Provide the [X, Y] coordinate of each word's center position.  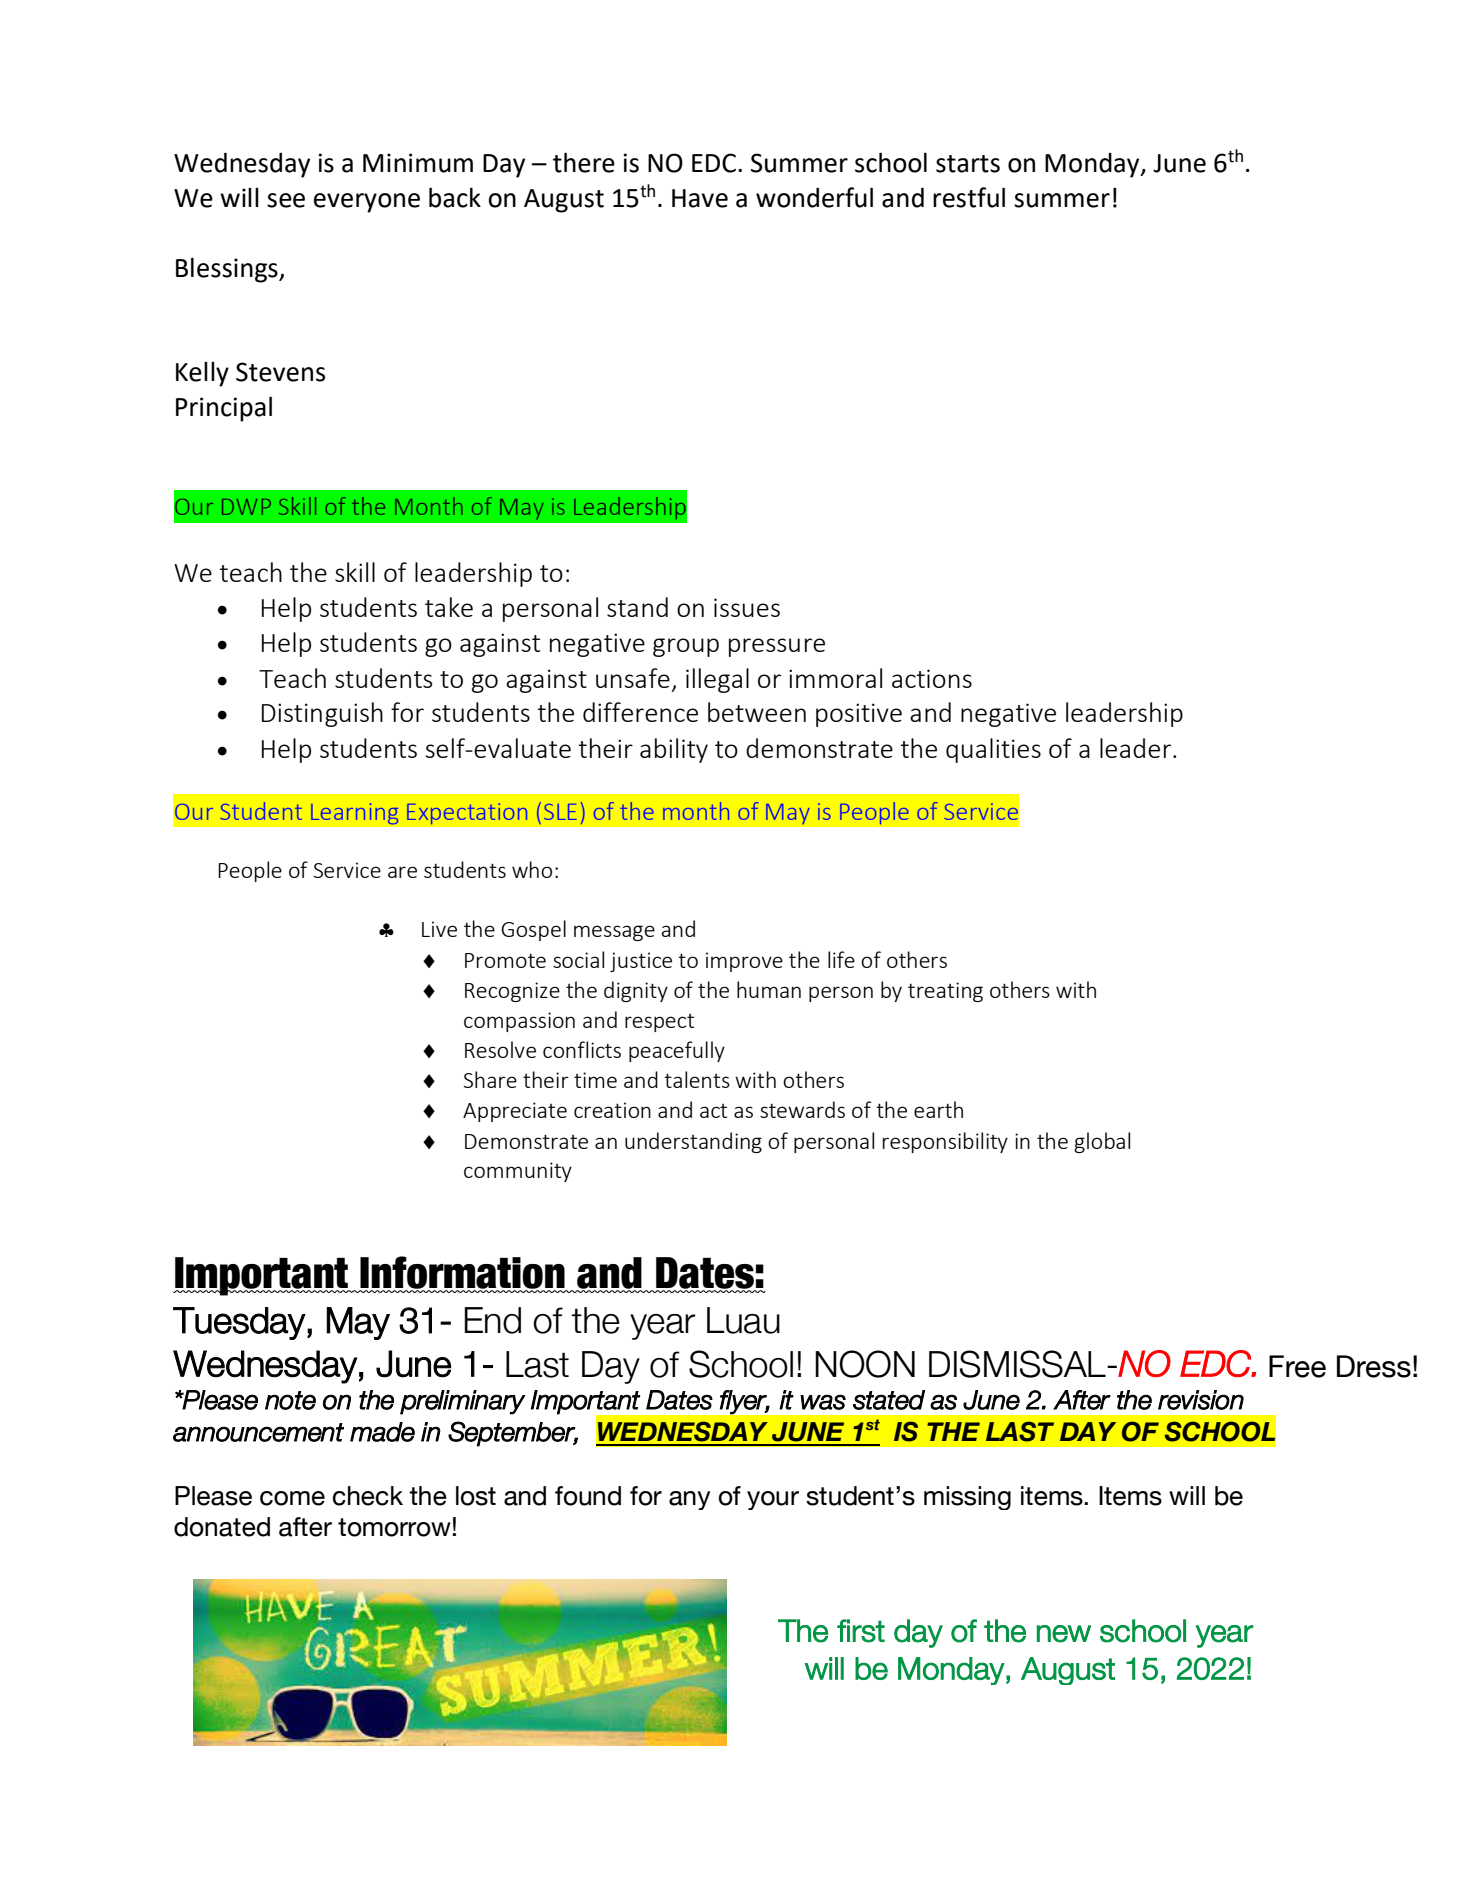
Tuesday [239, 1323]
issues [747, 607]
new [1064, 1634]
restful [969, 197]
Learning [354, 814]
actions [932, 678]
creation [612, 1110]
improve [744, 962]
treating [945, 992]
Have [700, 198]
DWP [246, 507]
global [1102, 1142]
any [689, 1500]
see [286, 200]
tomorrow [394, 1527]
